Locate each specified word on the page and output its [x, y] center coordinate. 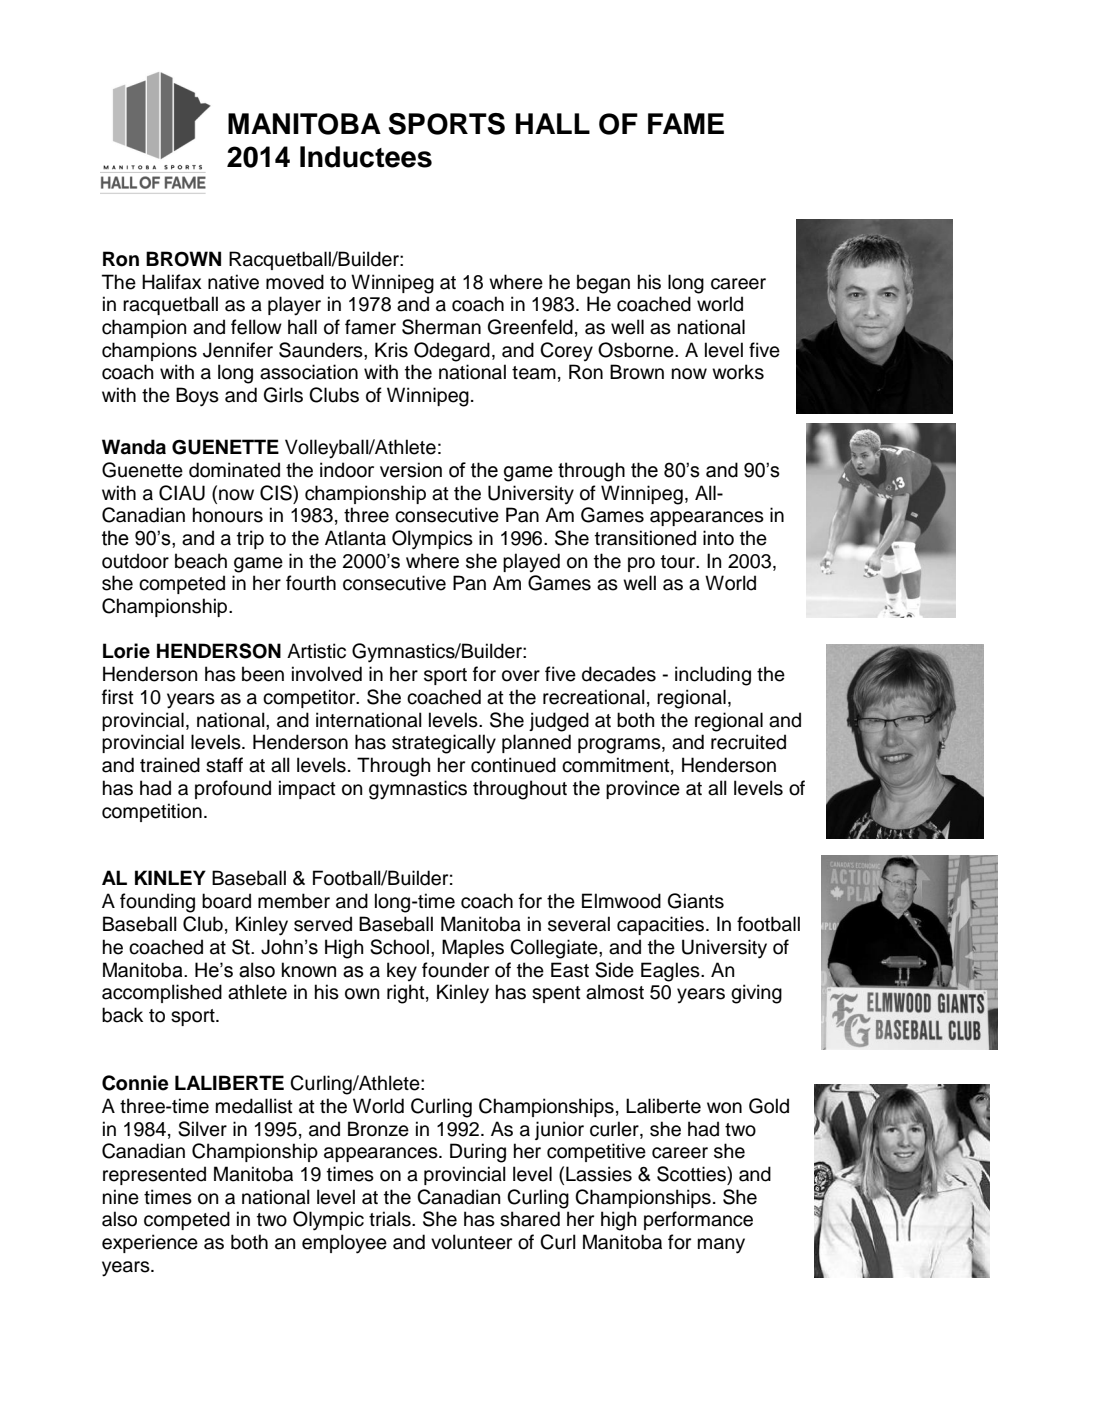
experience [150, 1243]
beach [201, 561]
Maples [473, 948]
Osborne [637, 350]
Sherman [441, 327]
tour [679, 562]
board [226, 901]
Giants [696, 901]
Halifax [172, 282]
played [531, 562]
